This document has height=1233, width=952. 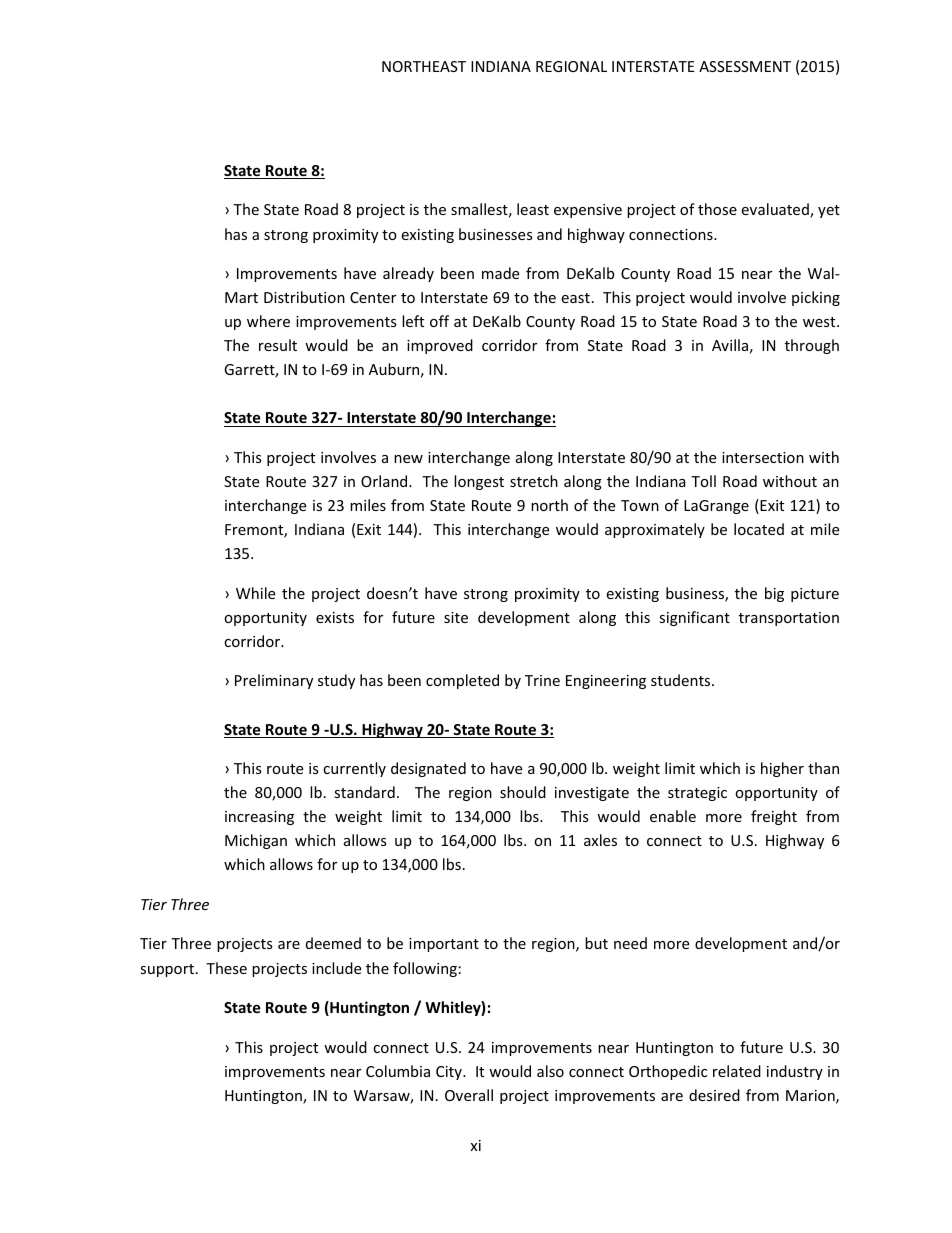 What do you see at coordinates (255, 593) in the document?
I see `While` at bounding box center [255, 593].
